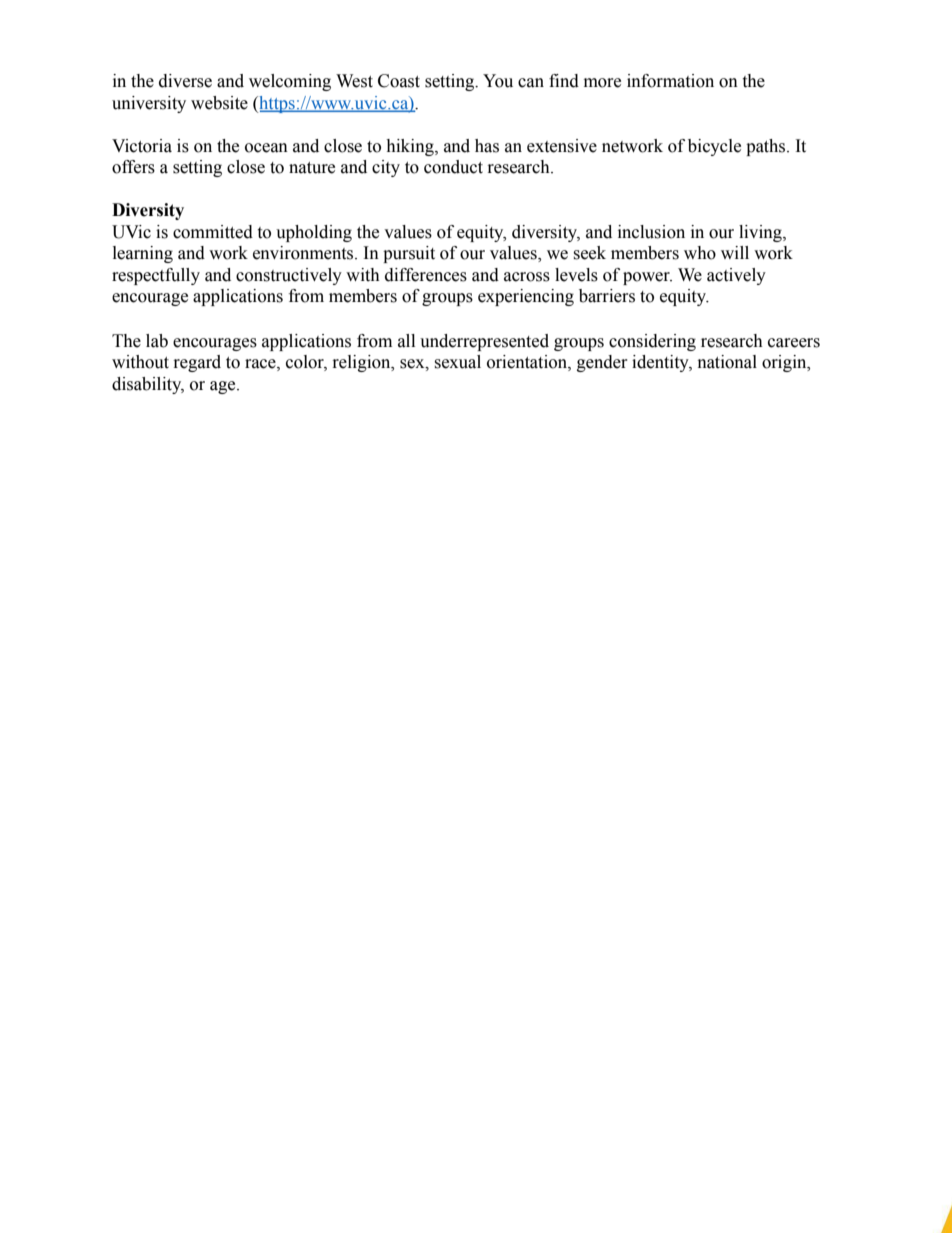 Image resolution: width=952 pixels, height=1233 pixels. I want to click on information, so click(670, 81).
